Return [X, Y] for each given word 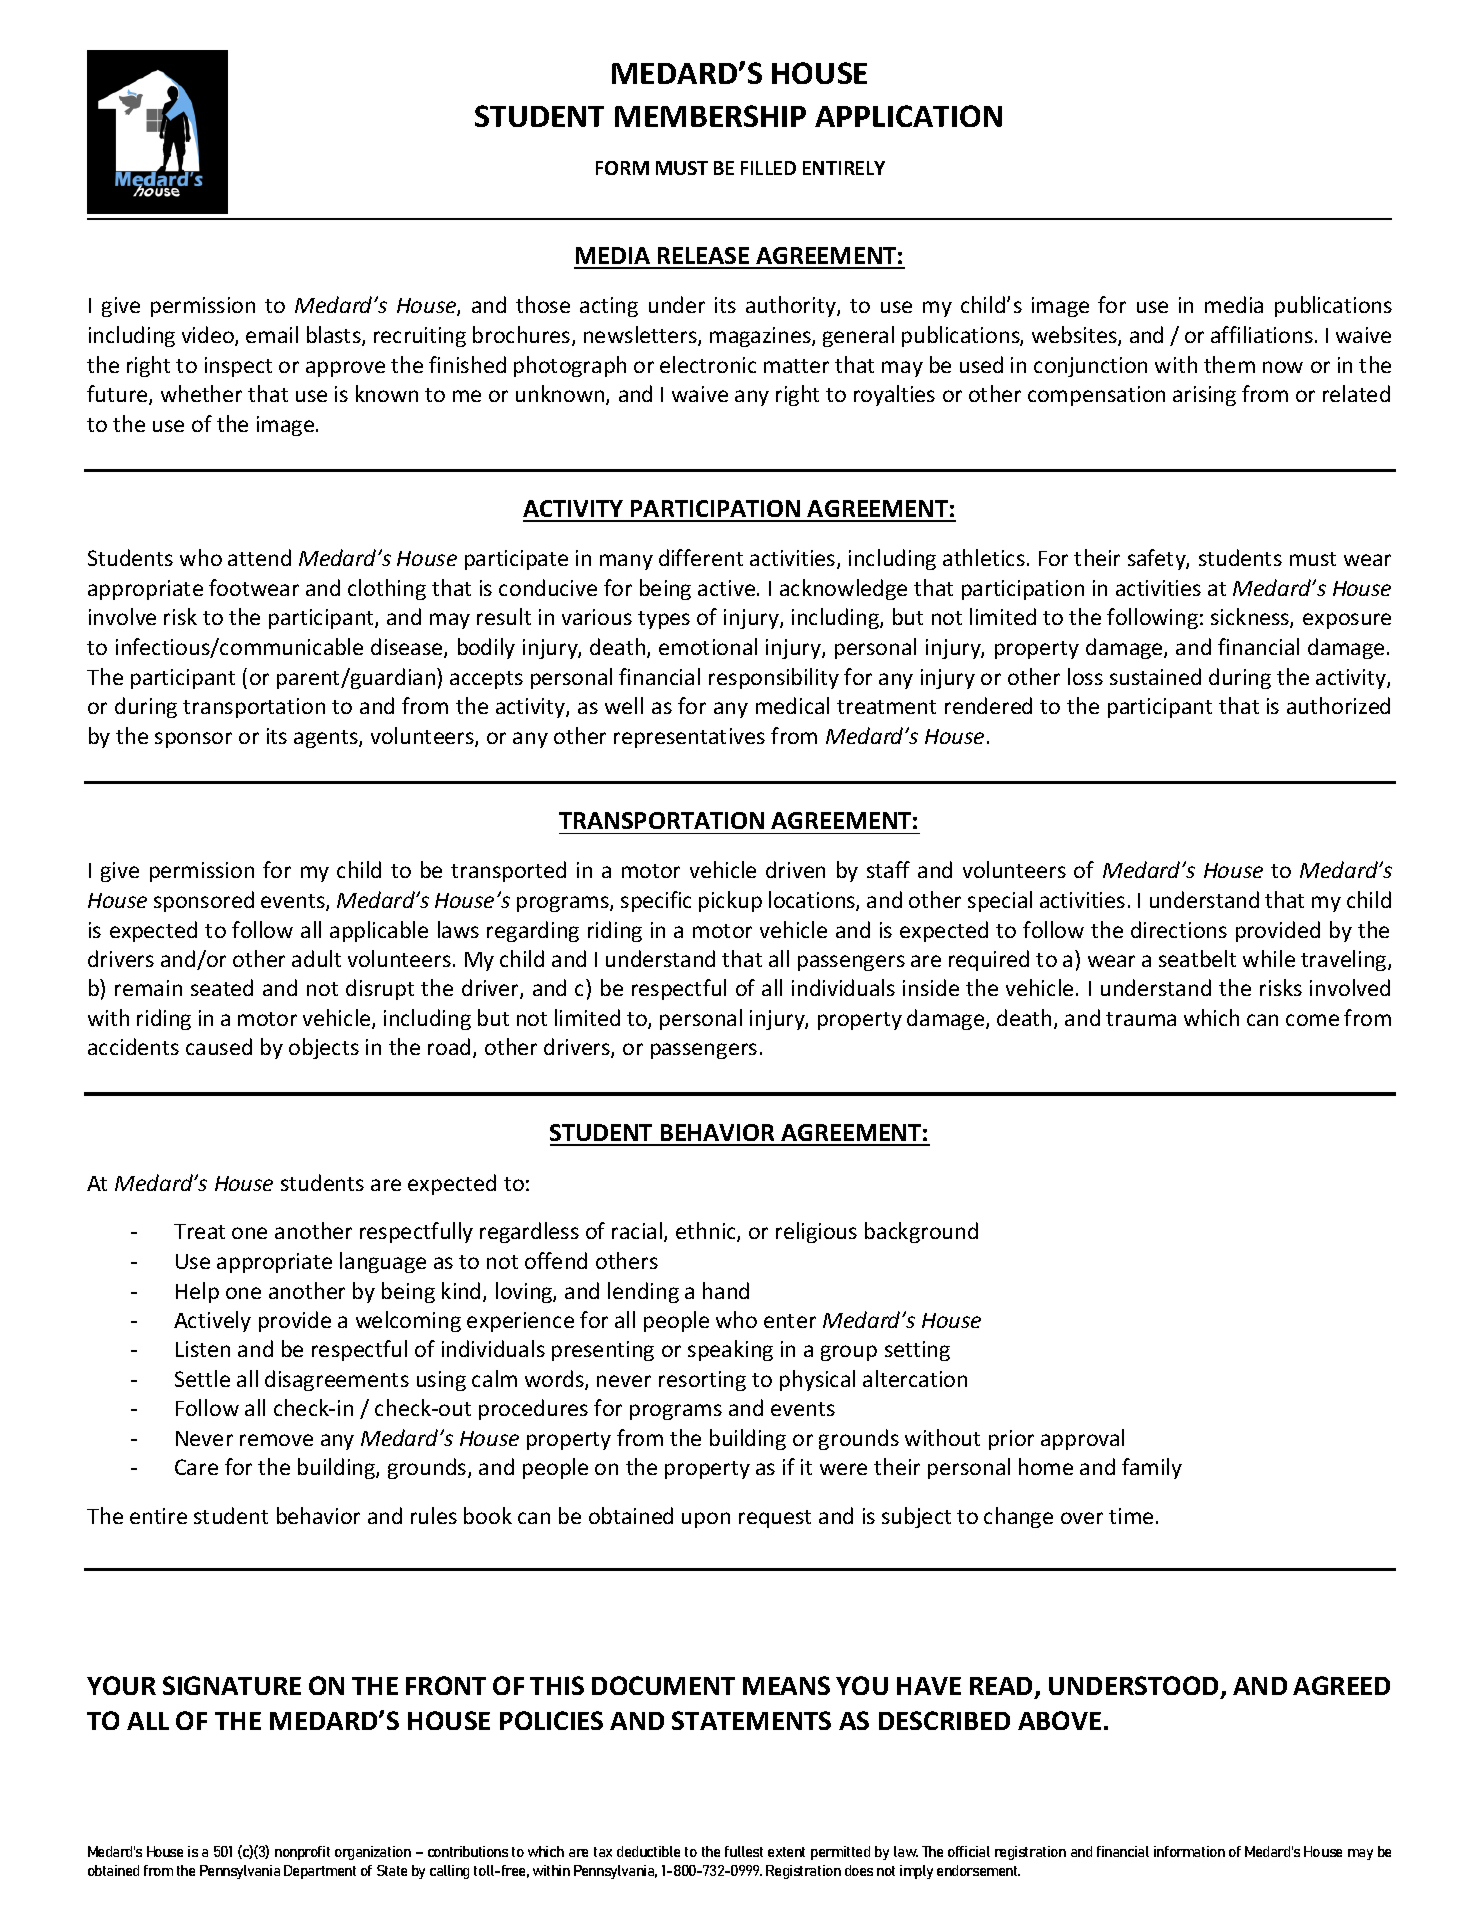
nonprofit [302, 1853]
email [272, 334]
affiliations [1262, 334]
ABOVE [1059, 1720]
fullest [744, 1851]
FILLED [768, 168]
